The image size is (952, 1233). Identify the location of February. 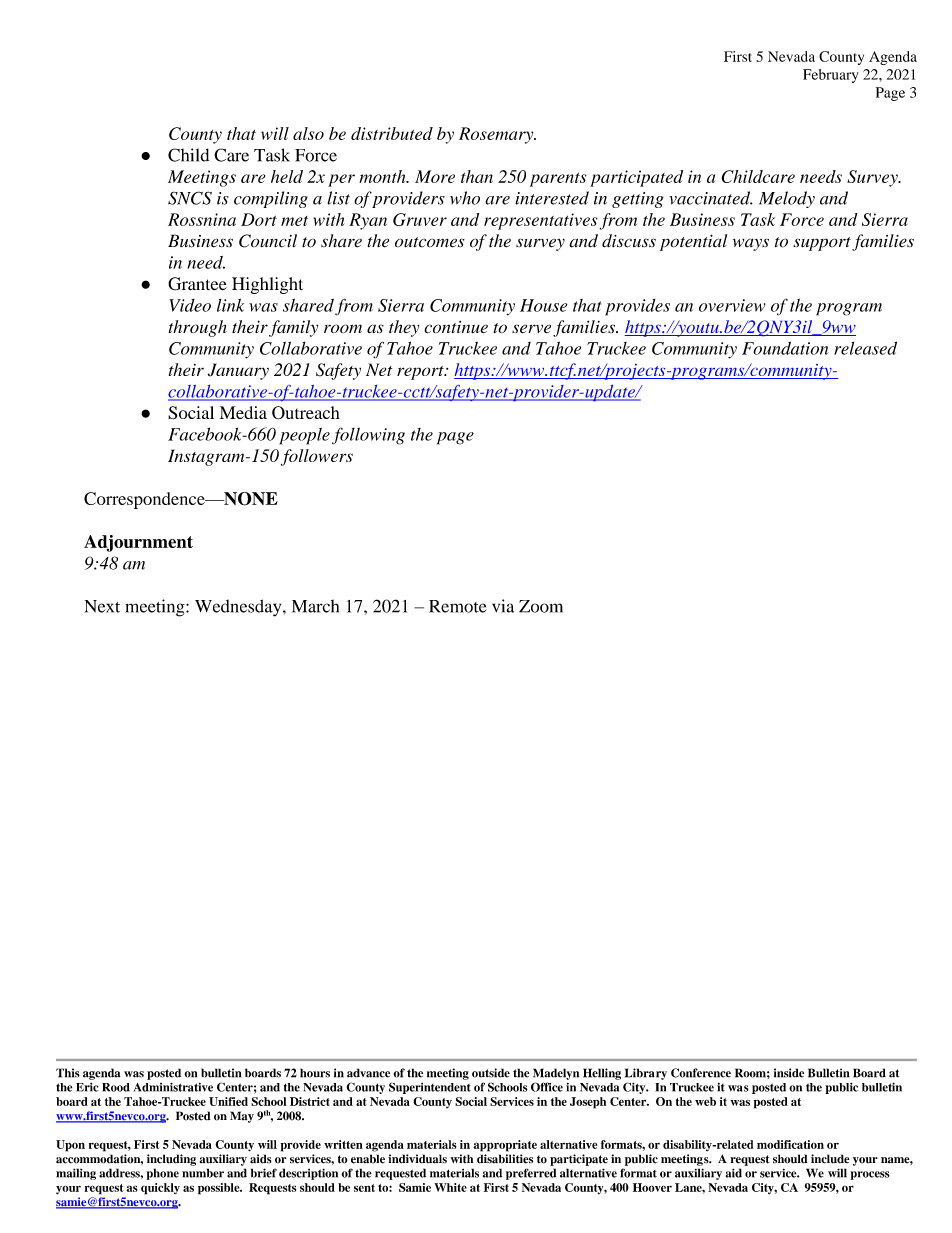
(831, 76).
